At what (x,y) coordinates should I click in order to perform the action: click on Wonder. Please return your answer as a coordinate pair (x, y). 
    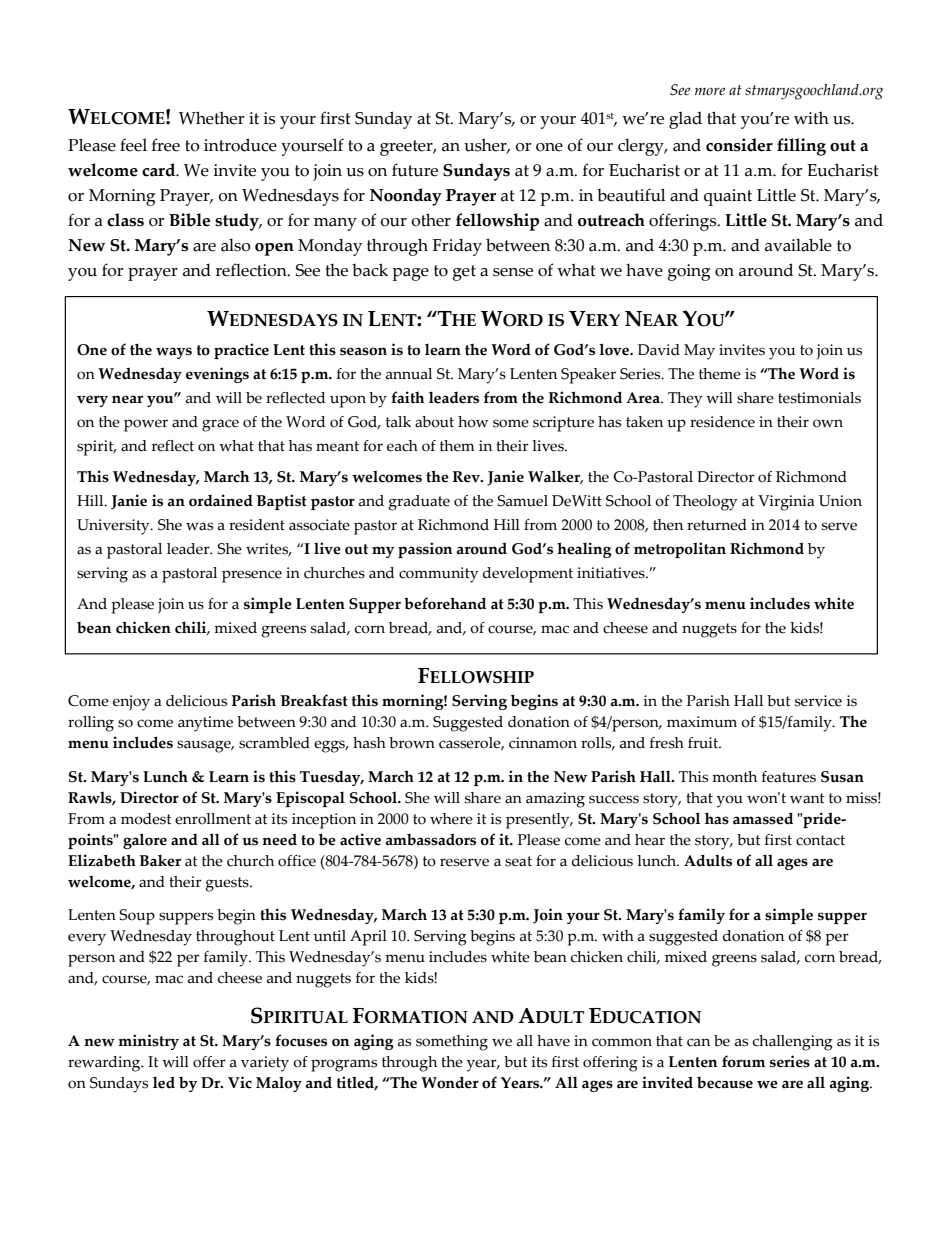
    Looking at the image, I should click on (450, 1082).
